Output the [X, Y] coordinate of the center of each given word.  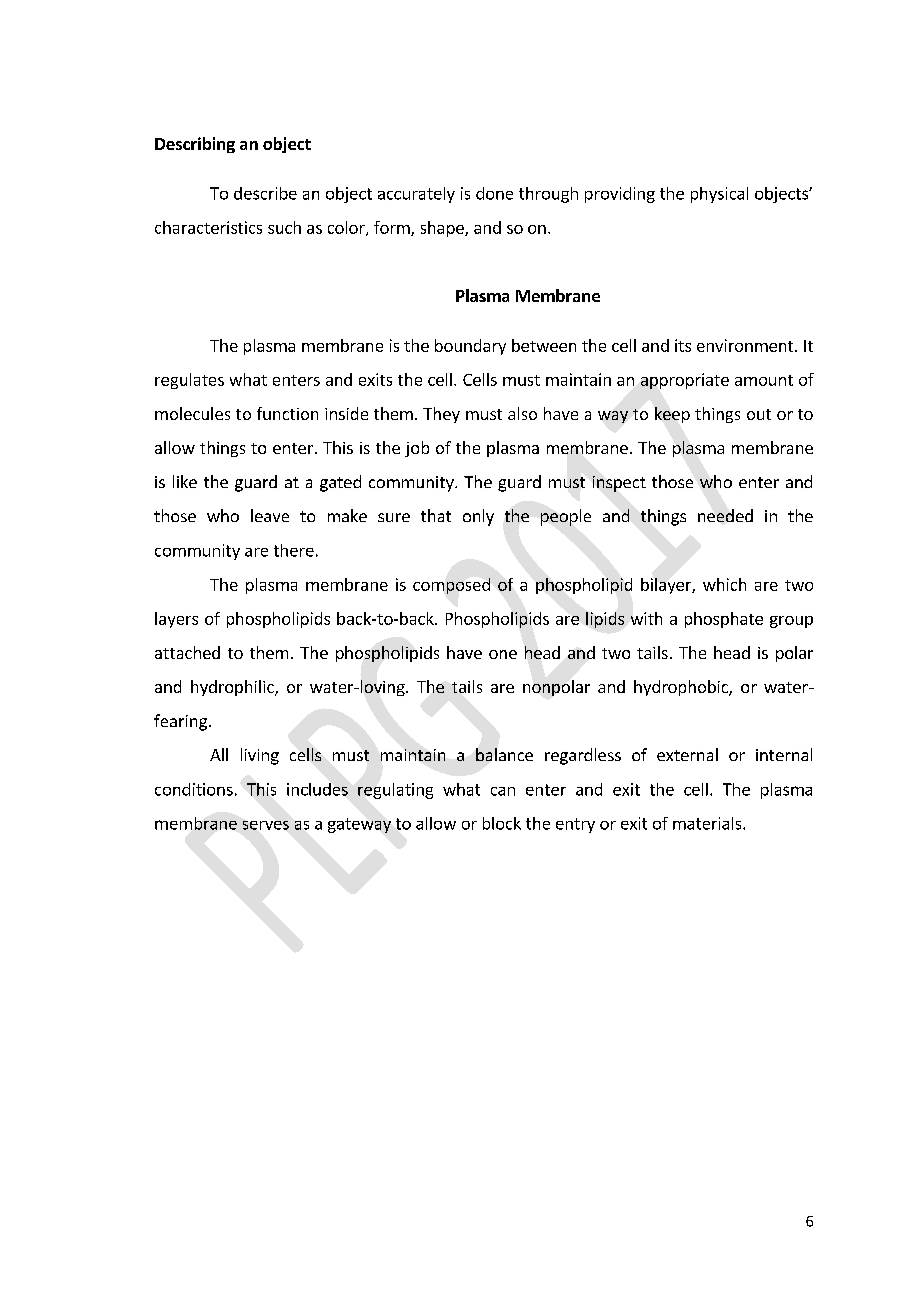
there [294, 550]
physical [719, 195]
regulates [189, 381]
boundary [470, 347]
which [724, 584]
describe [265, 193]
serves [266, 825]
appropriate [685, 381]
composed [451, 586]
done [494, 193]
